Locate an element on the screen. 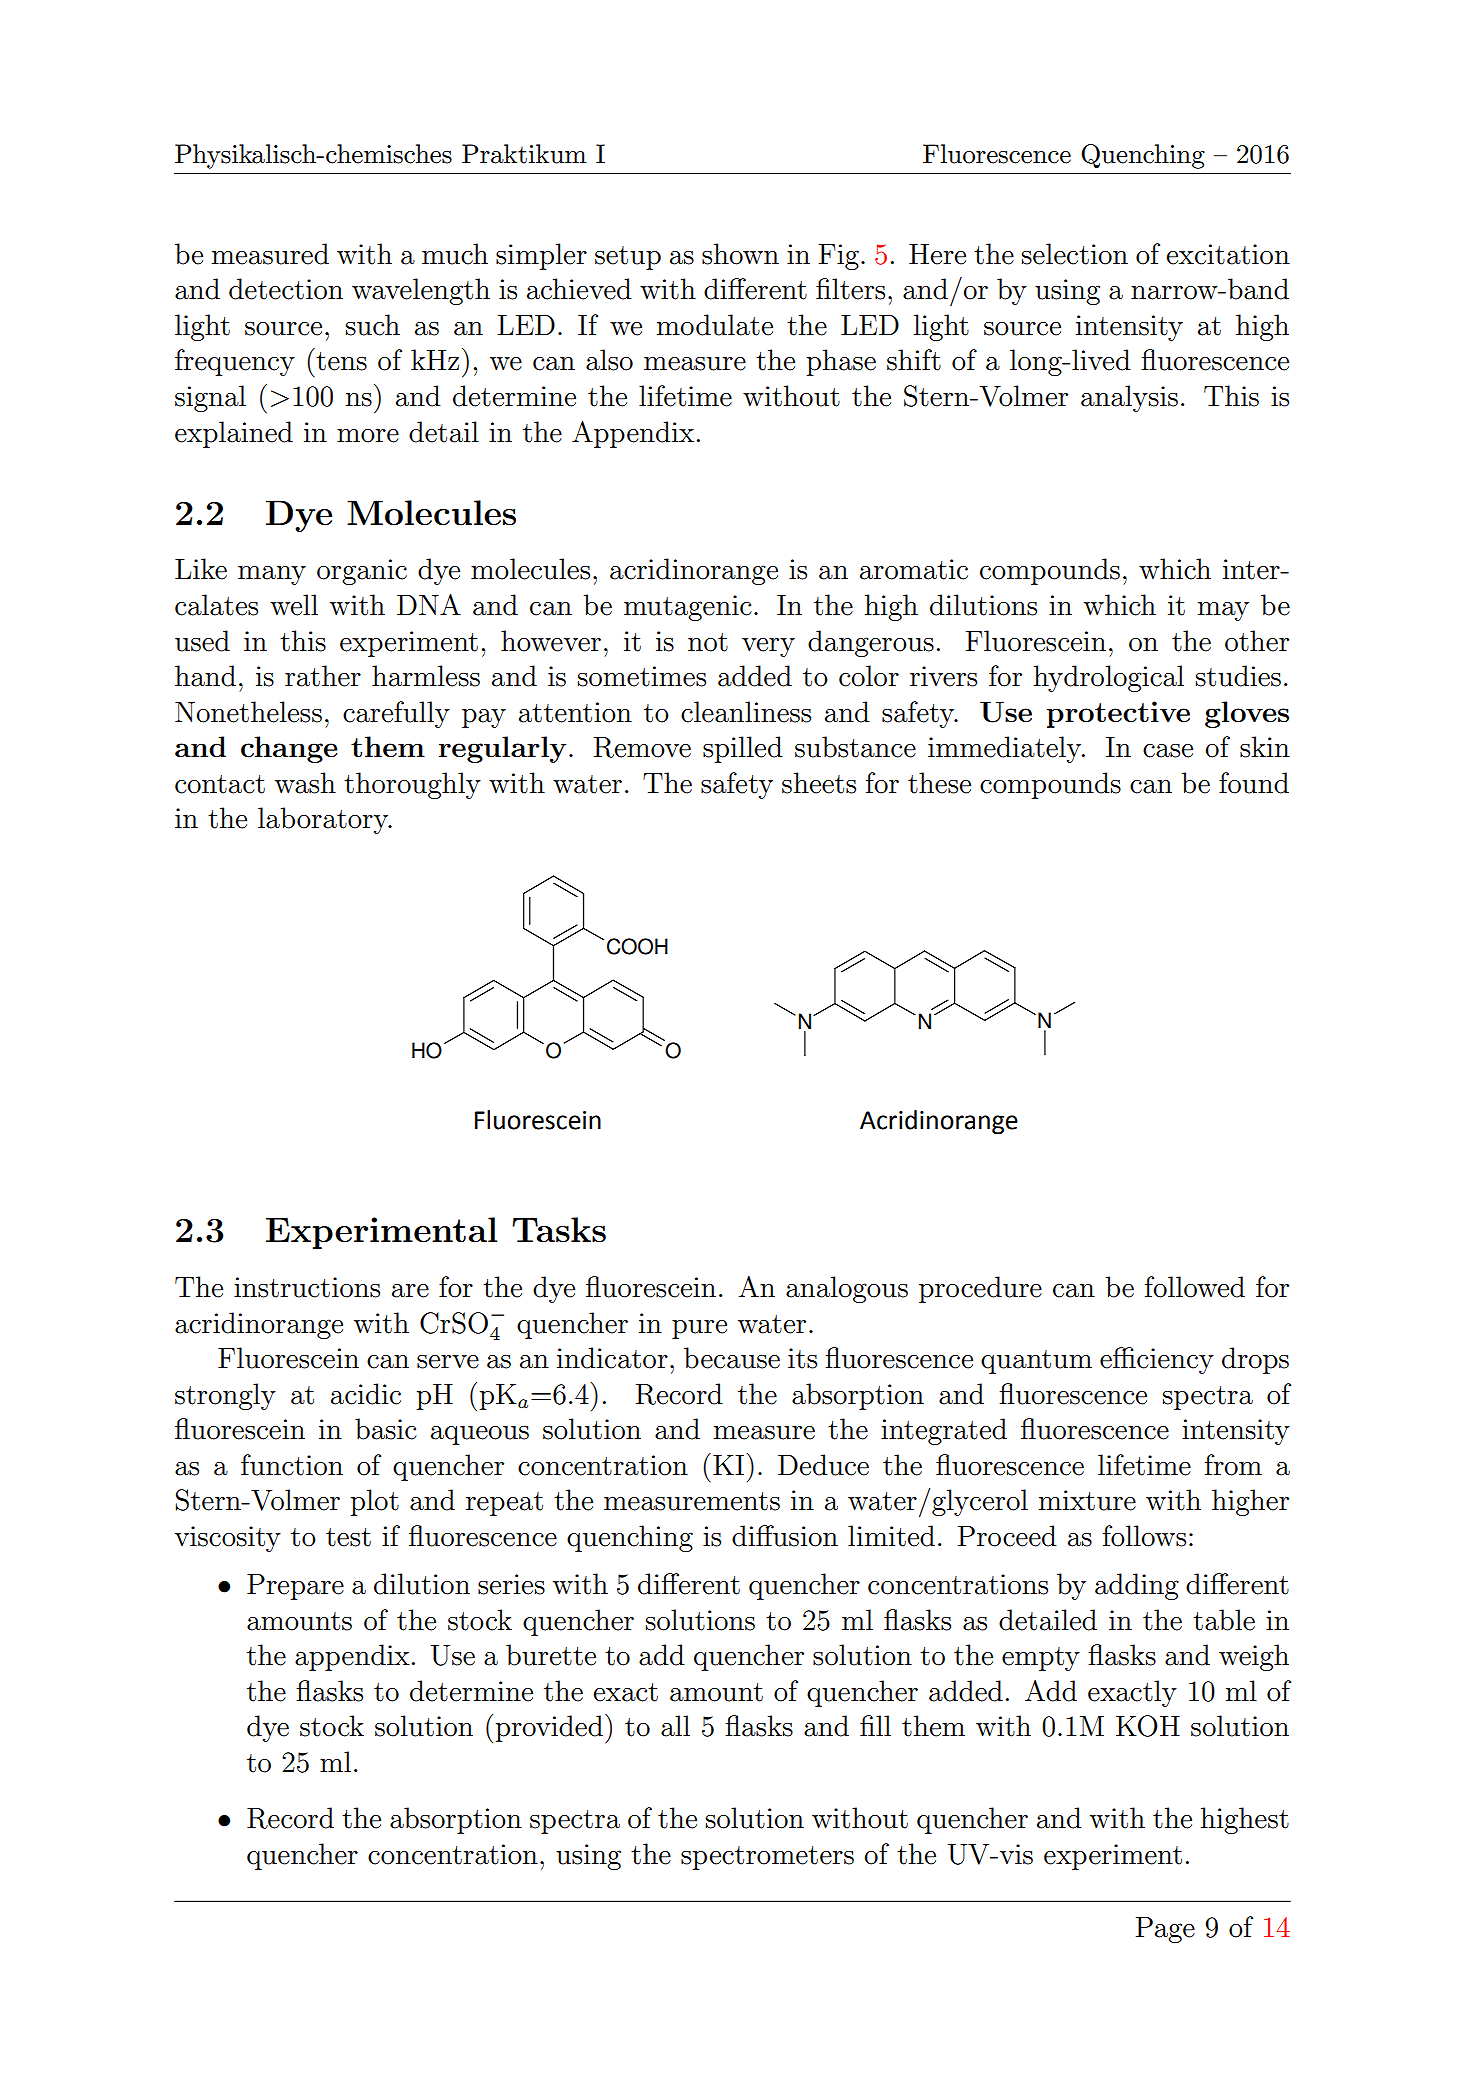  detection is located at coordinates (286, 289).
